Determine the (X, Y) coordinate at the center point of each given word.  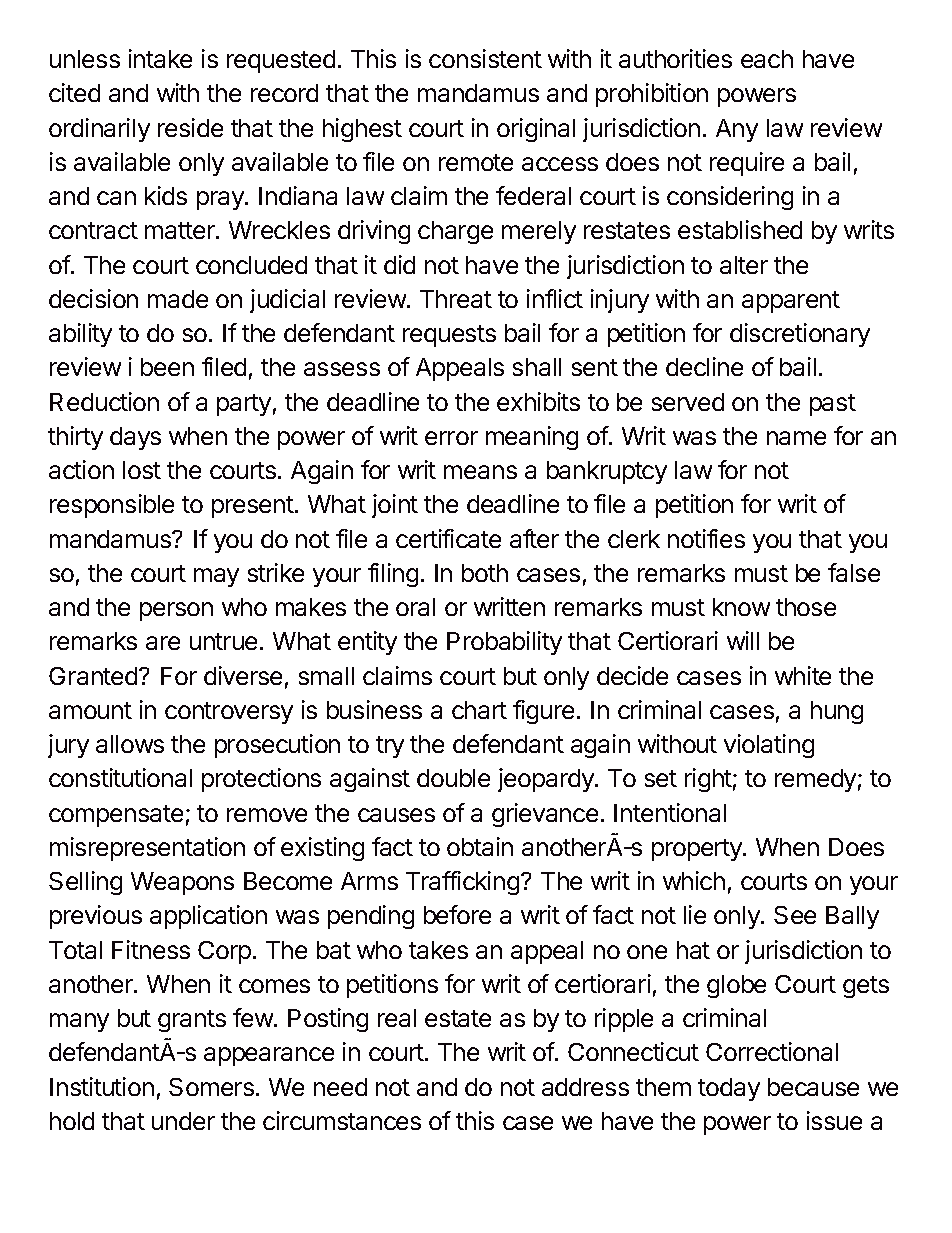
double (453, 778)
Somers (211, 1087)
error (451, 438)
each (767, 59)
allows (130, 744)
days (135, 438)
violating (769, 746)
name (796, 438)
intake (160, 58)
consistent (485, 58)
